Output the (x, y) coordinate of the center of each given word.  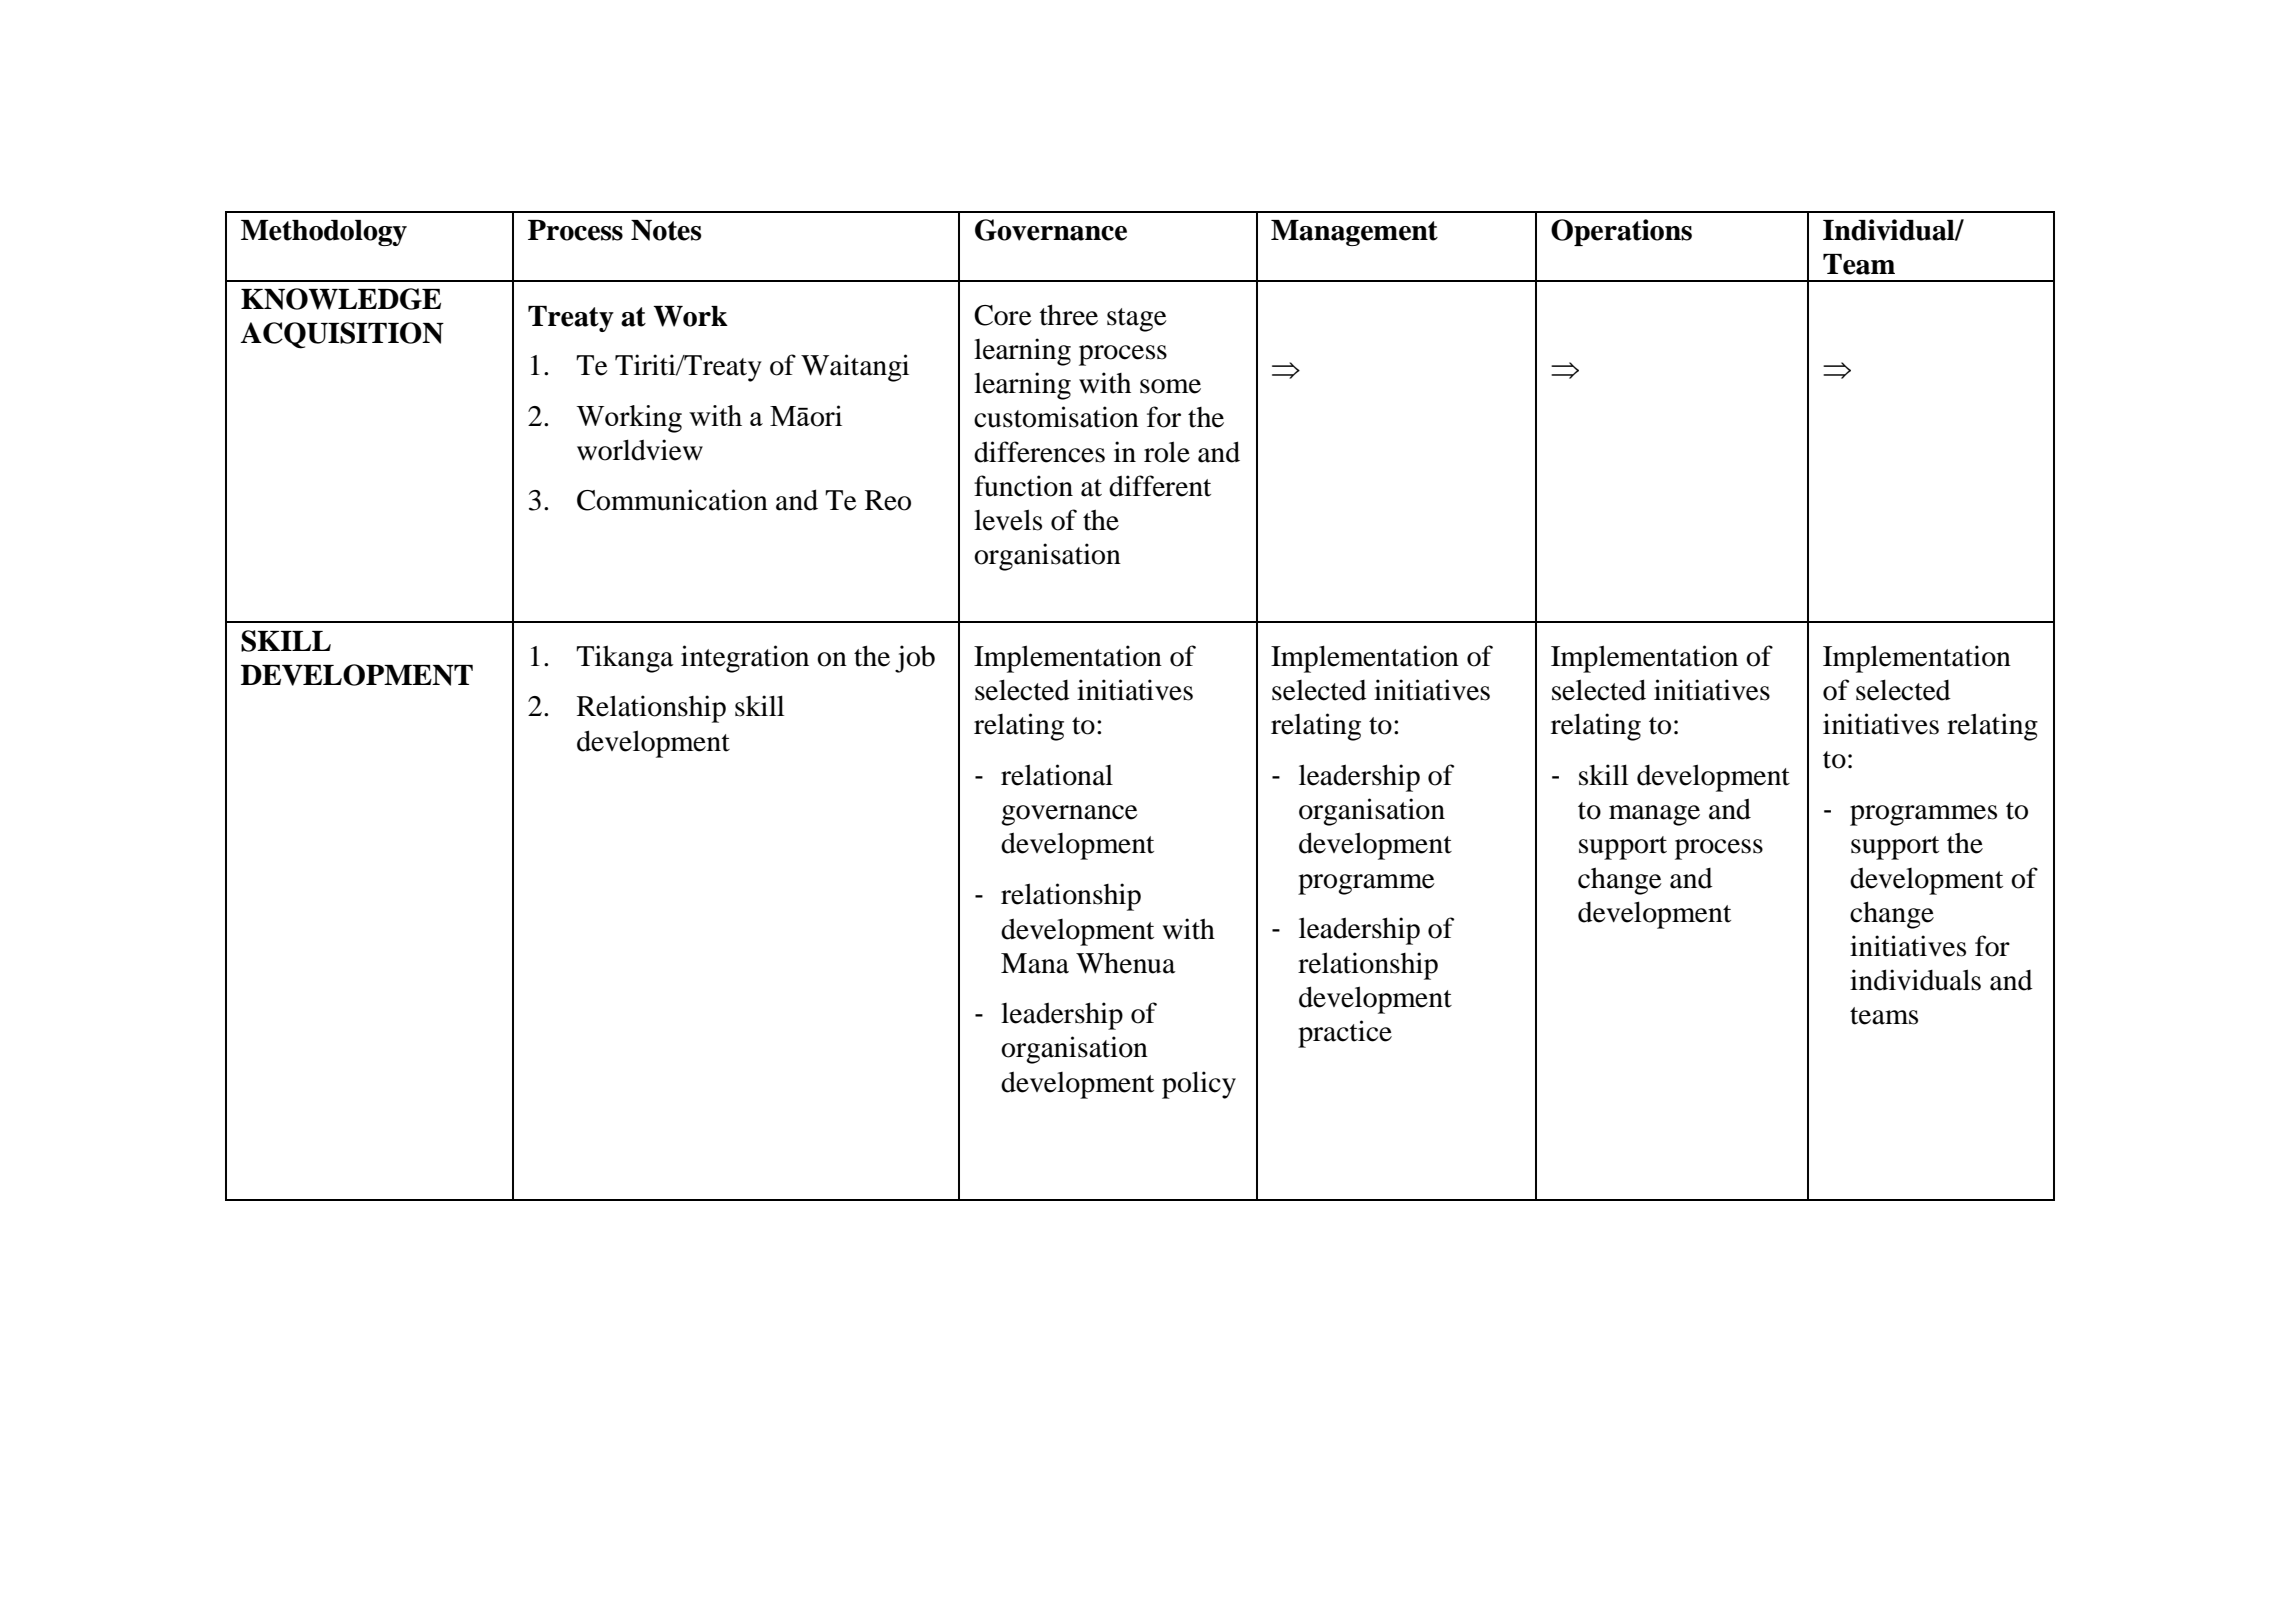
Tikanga (625, 659)
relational (1057, 775)
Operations (1621, 232)
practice (1345, 1034)
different (1160, 486)
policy (1199, 1085)
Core (1003, 315)
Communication (672, 500)
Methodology (324, 233)
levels (1008, 520)
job (915, 659)
